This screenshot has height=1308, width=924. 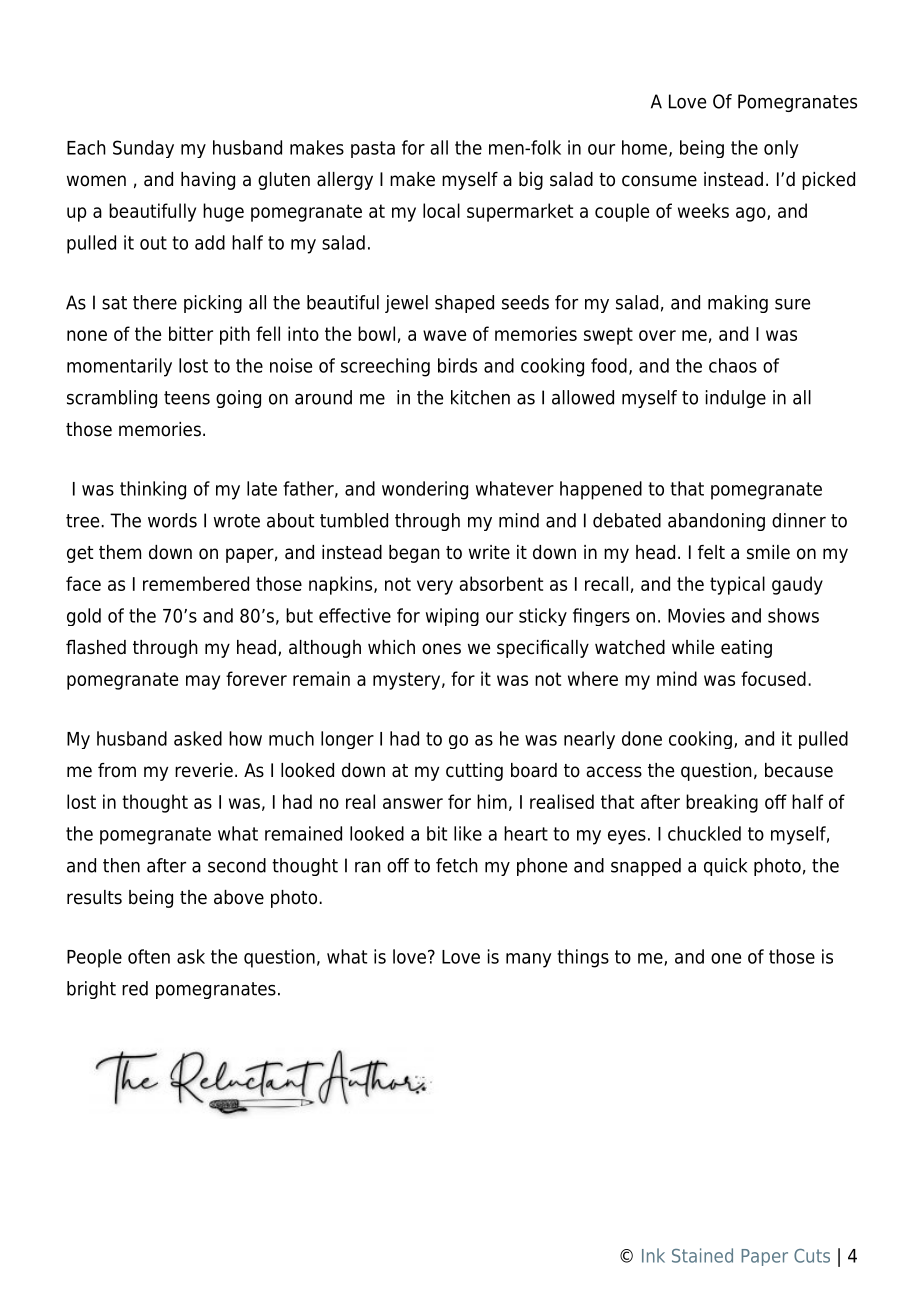 I want to click on bright, so click(x=91, y=990).
